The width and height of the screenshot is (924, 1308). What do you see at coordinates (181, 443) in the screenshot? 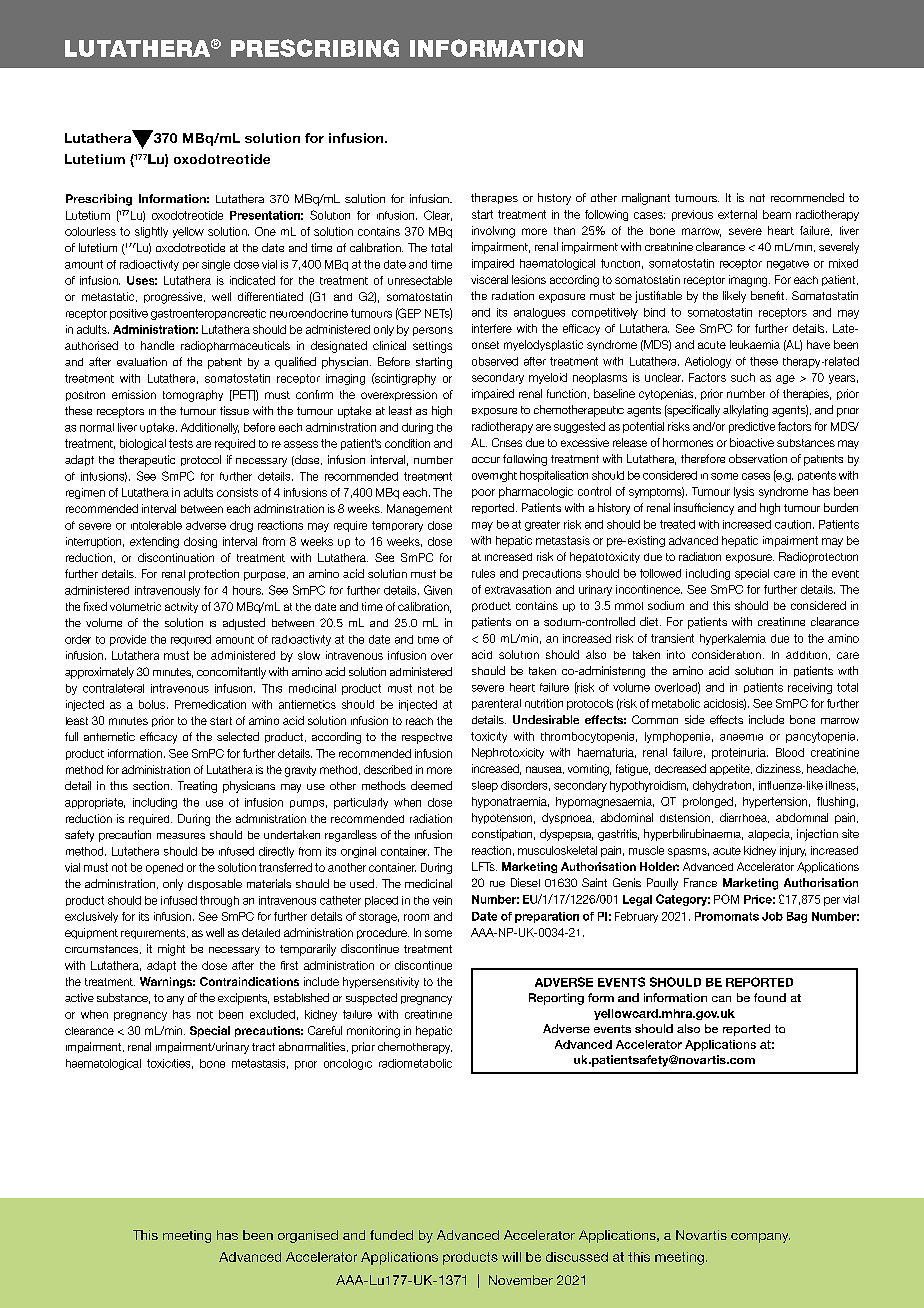
I see `tests` at bounding box center [181, 443].
